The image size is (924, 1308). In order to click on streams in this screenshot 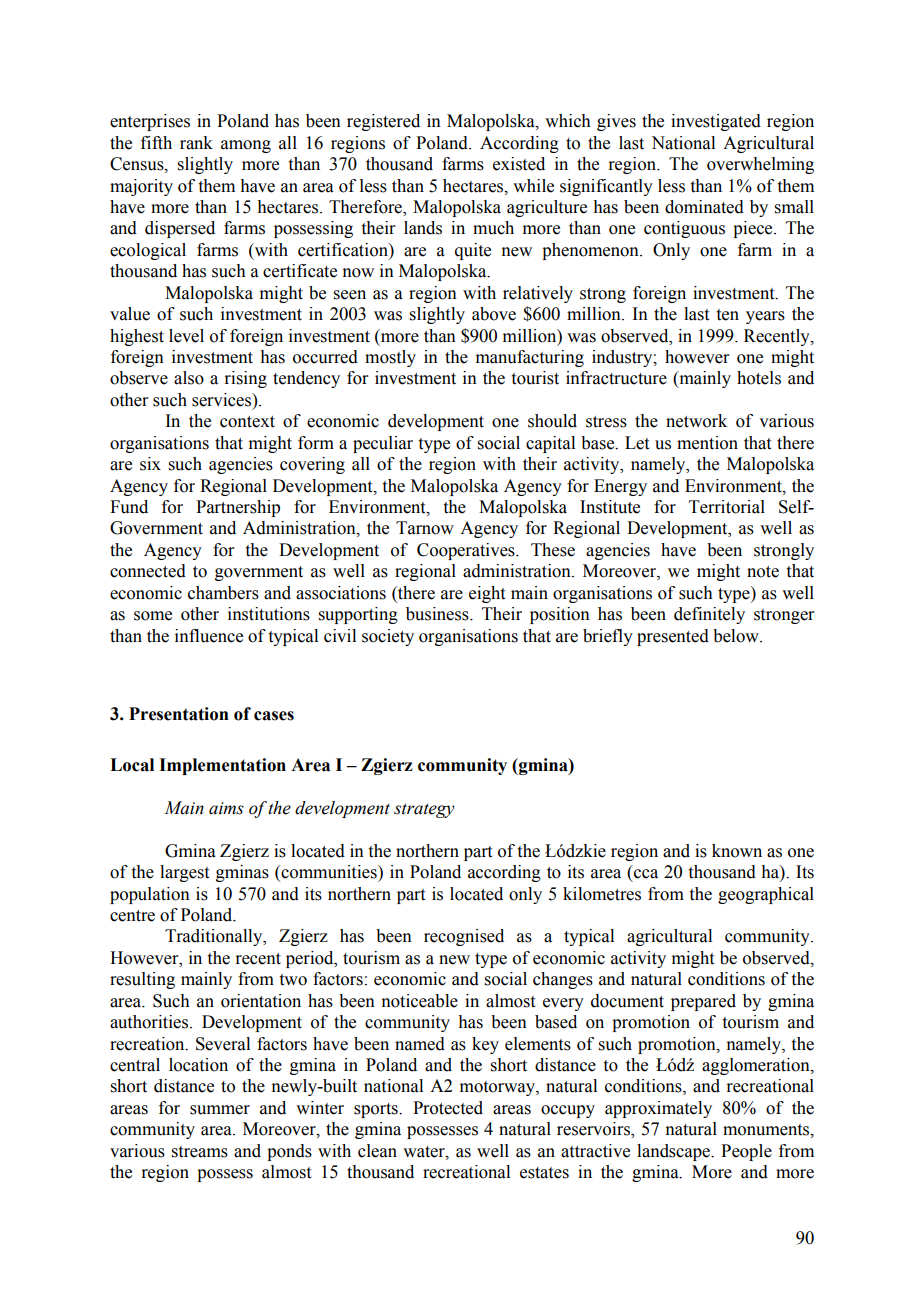, I will do `click(200, 1152)`.
